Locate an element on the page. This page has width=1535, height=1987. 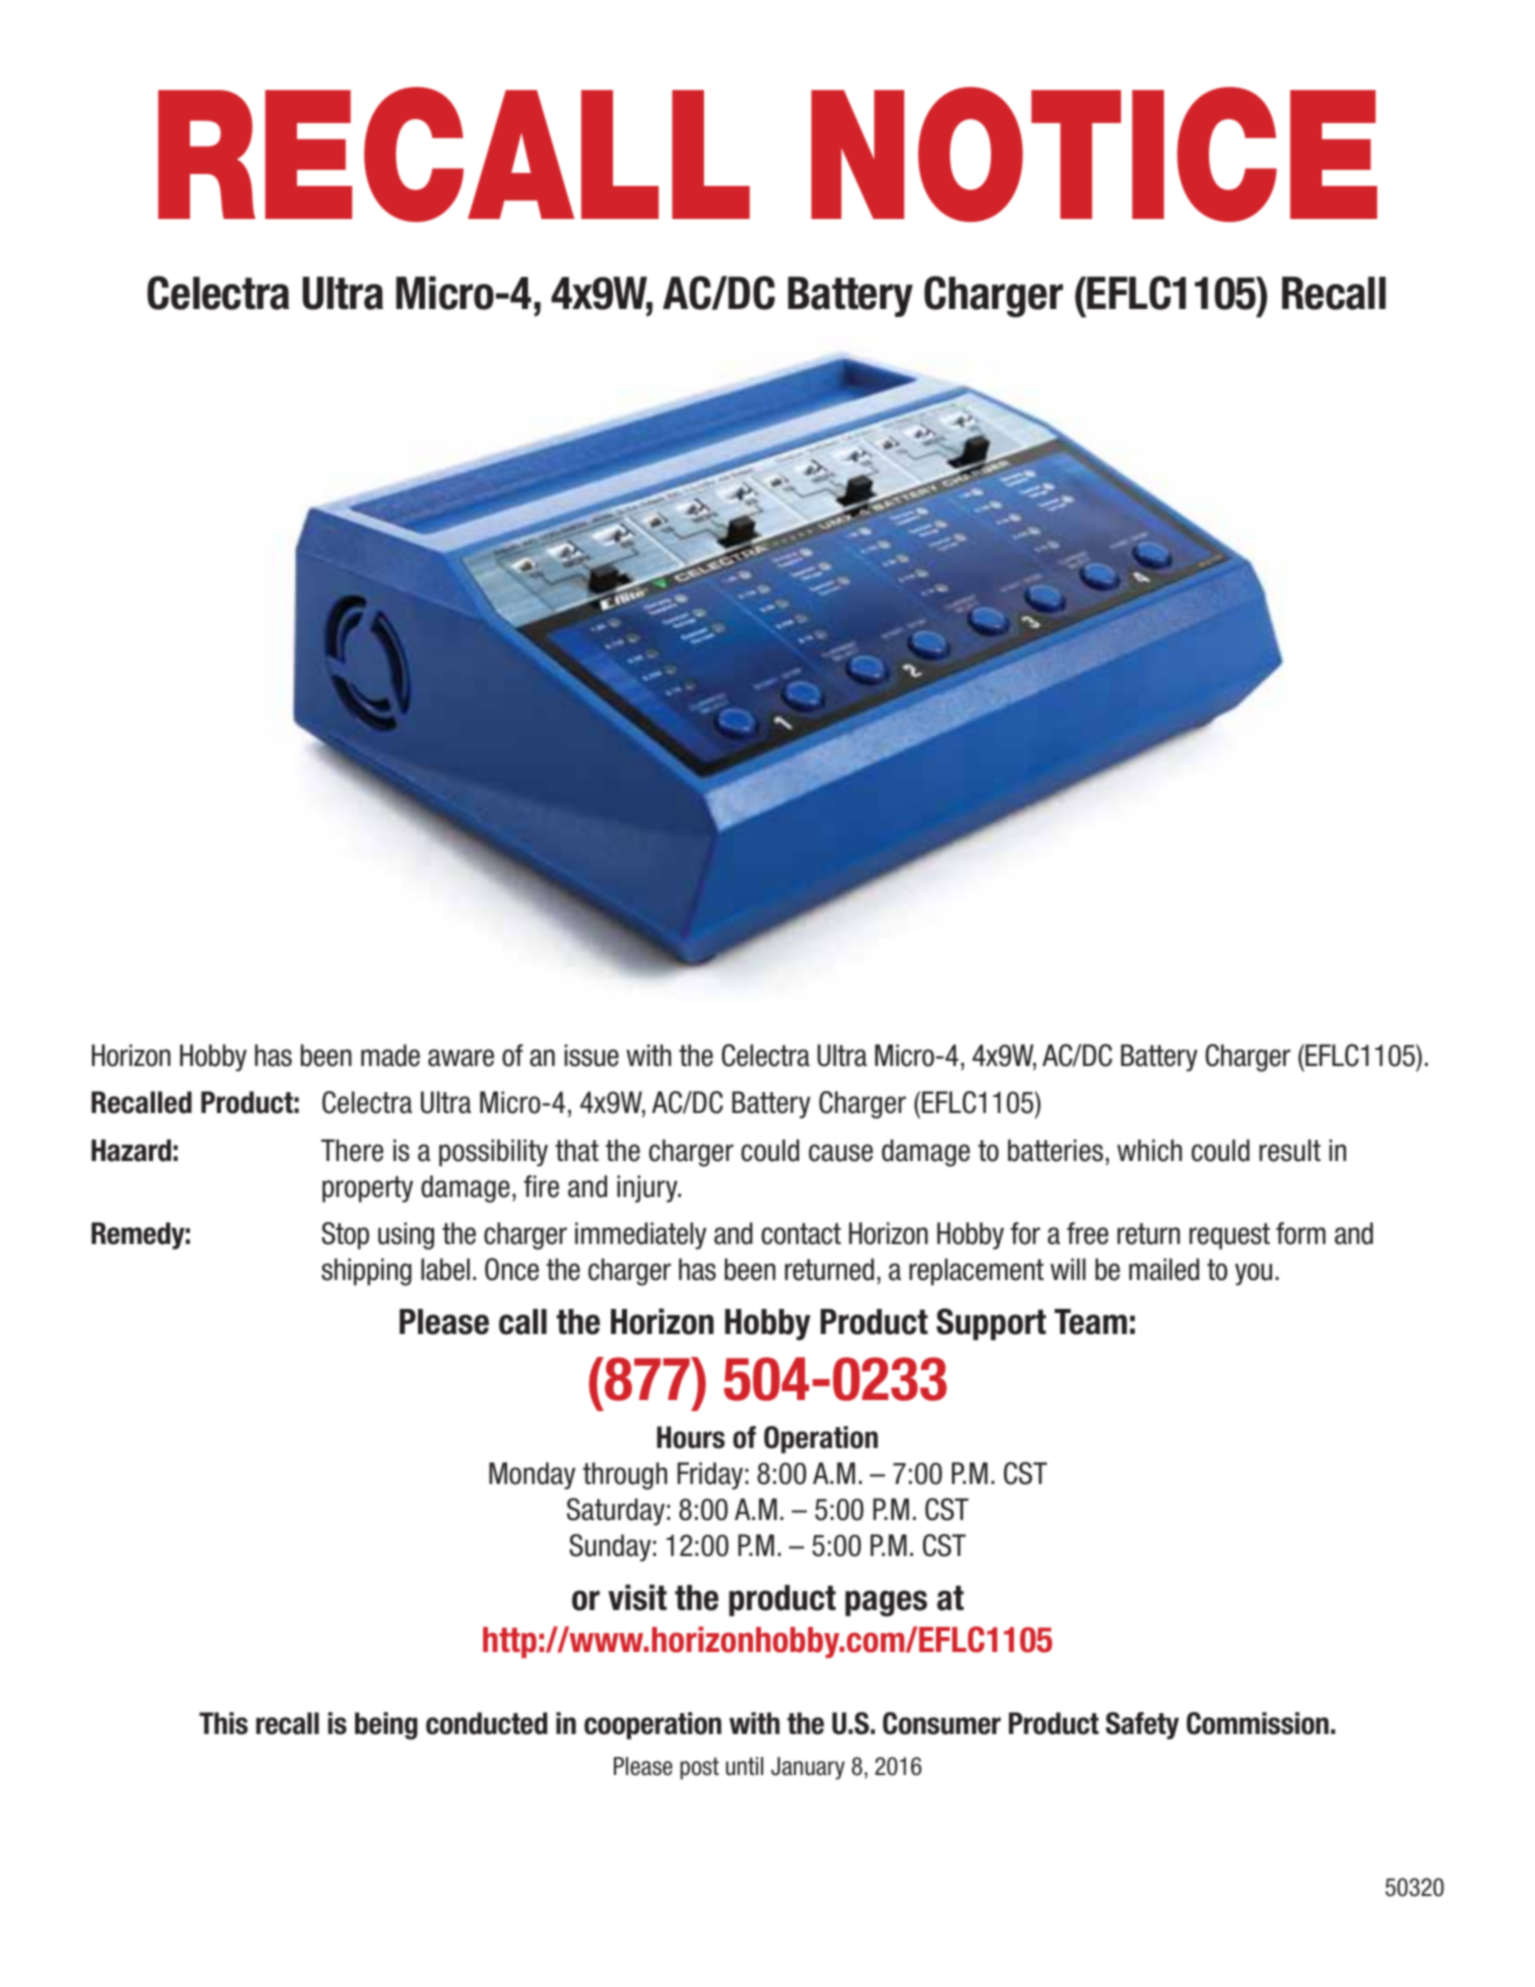
which is located at coordinates (1149, 1150).
